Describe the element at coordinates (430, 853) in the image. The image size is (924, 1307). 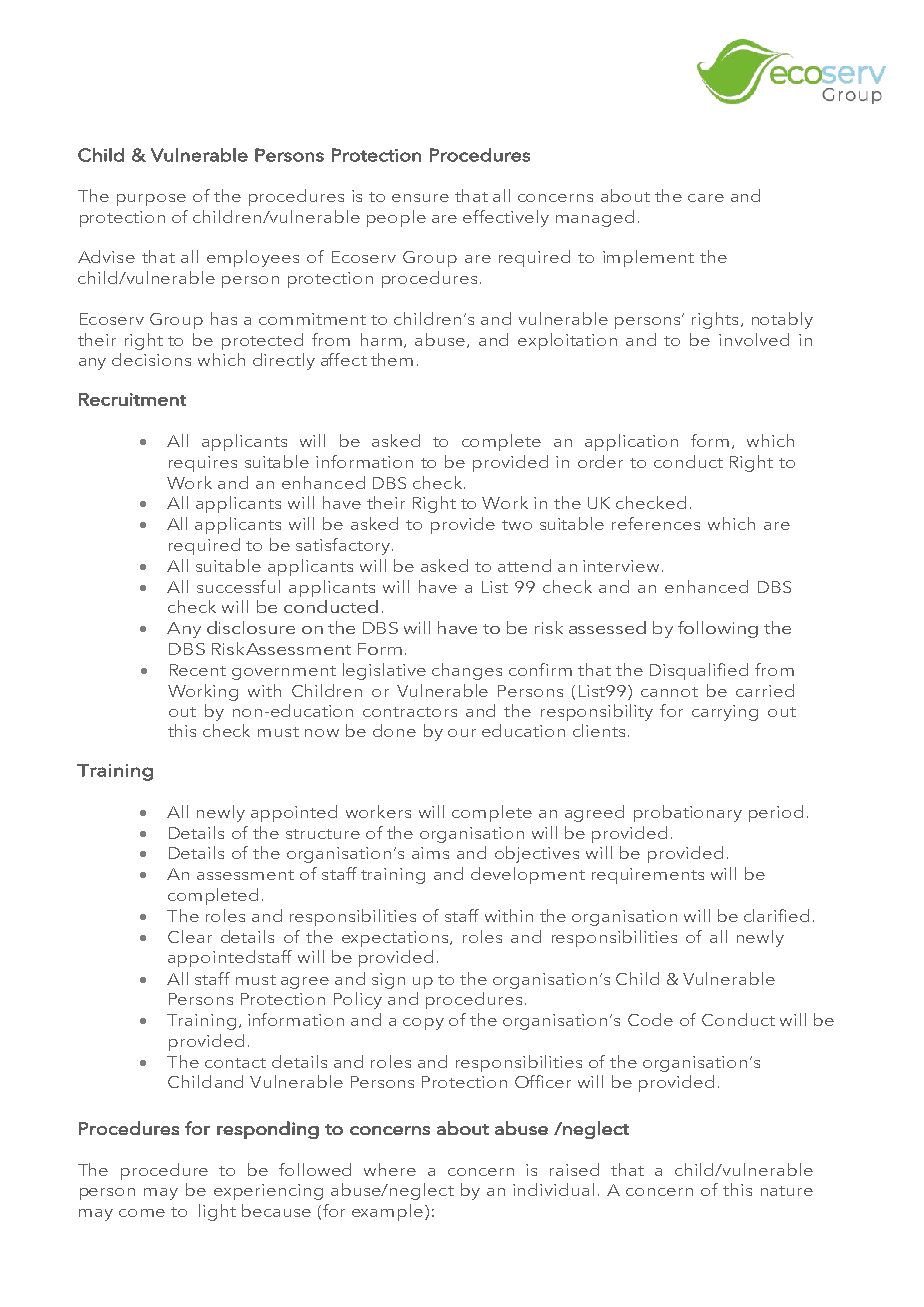
I see `aims` at that location.
